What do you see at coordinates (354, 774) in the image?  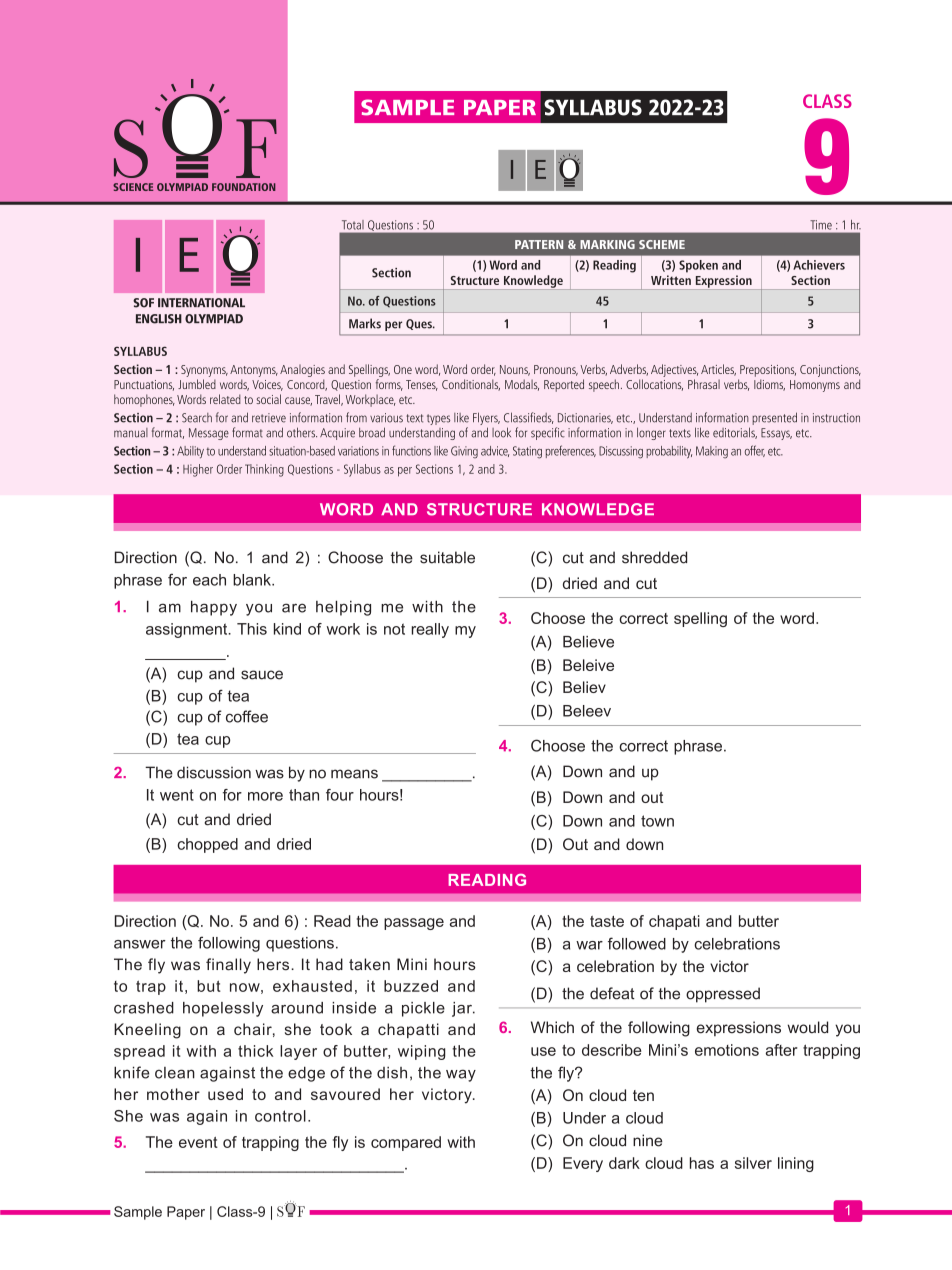 I see `means` at bounding box center [354, 774].
